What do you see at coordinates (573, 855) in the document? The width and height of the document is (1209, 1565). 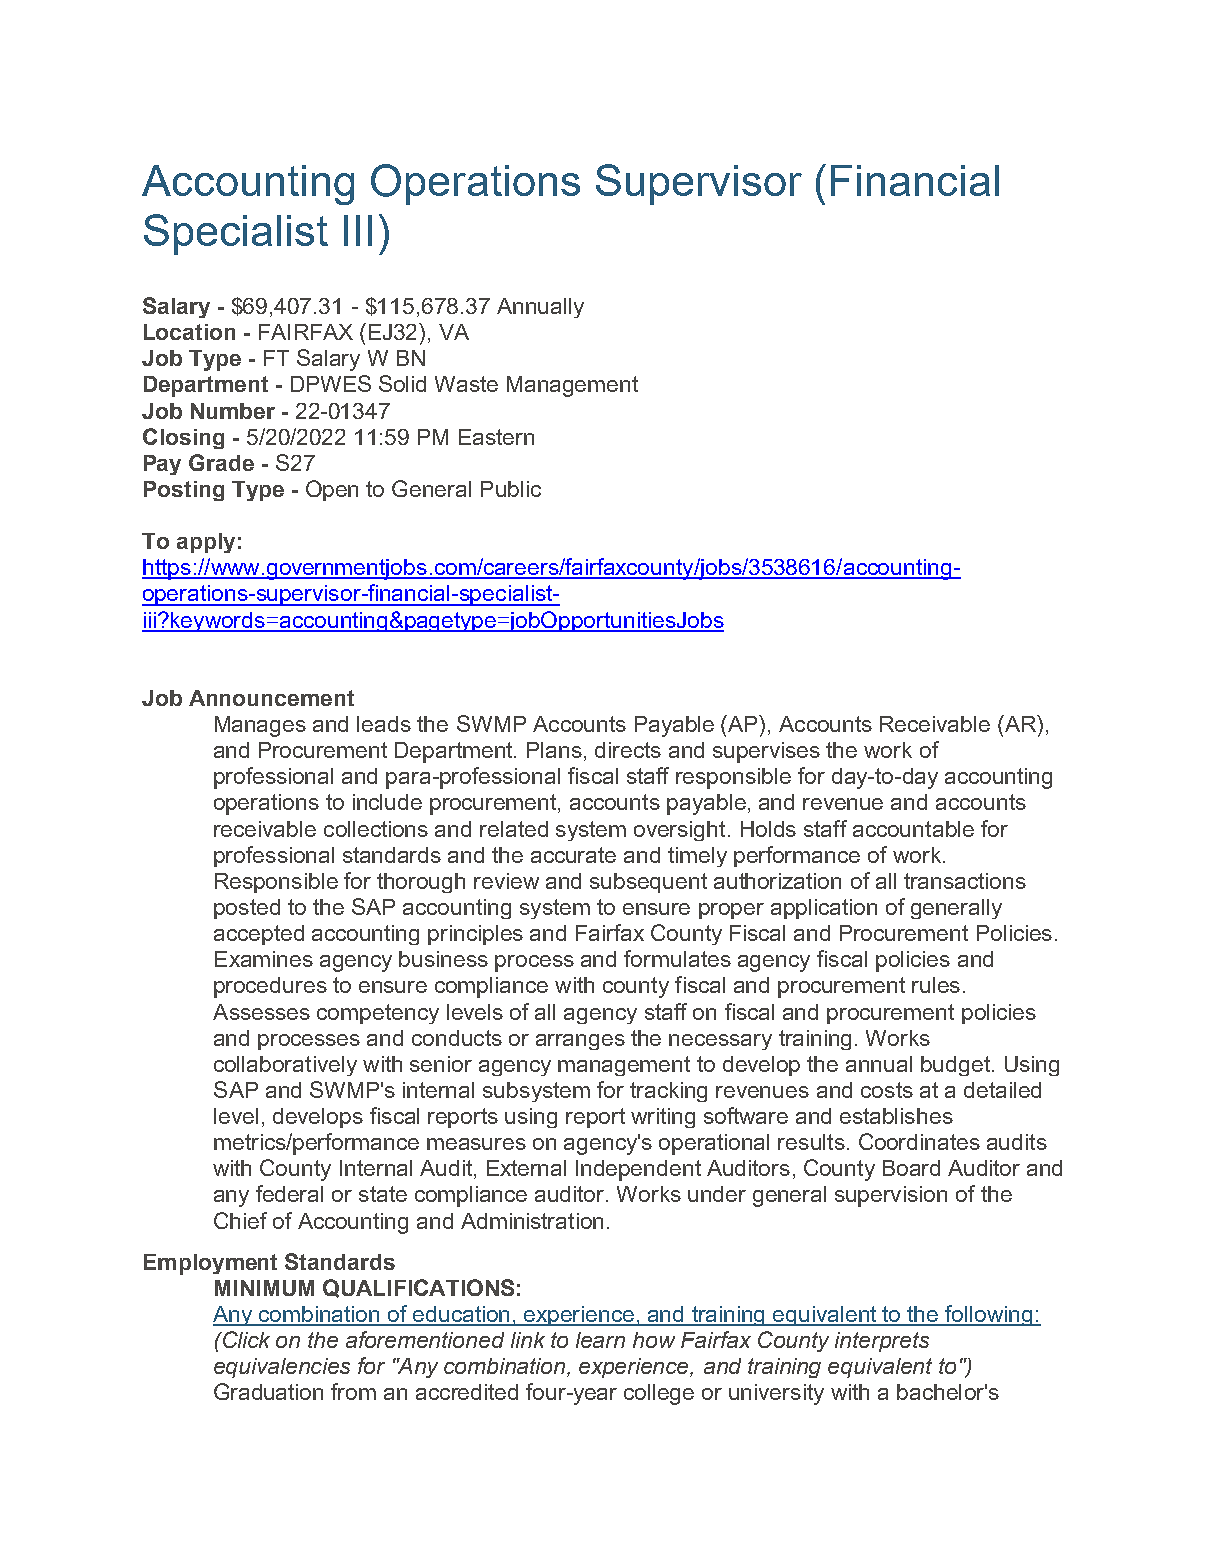 I see `accurate` at bounding box center [573, 855].
